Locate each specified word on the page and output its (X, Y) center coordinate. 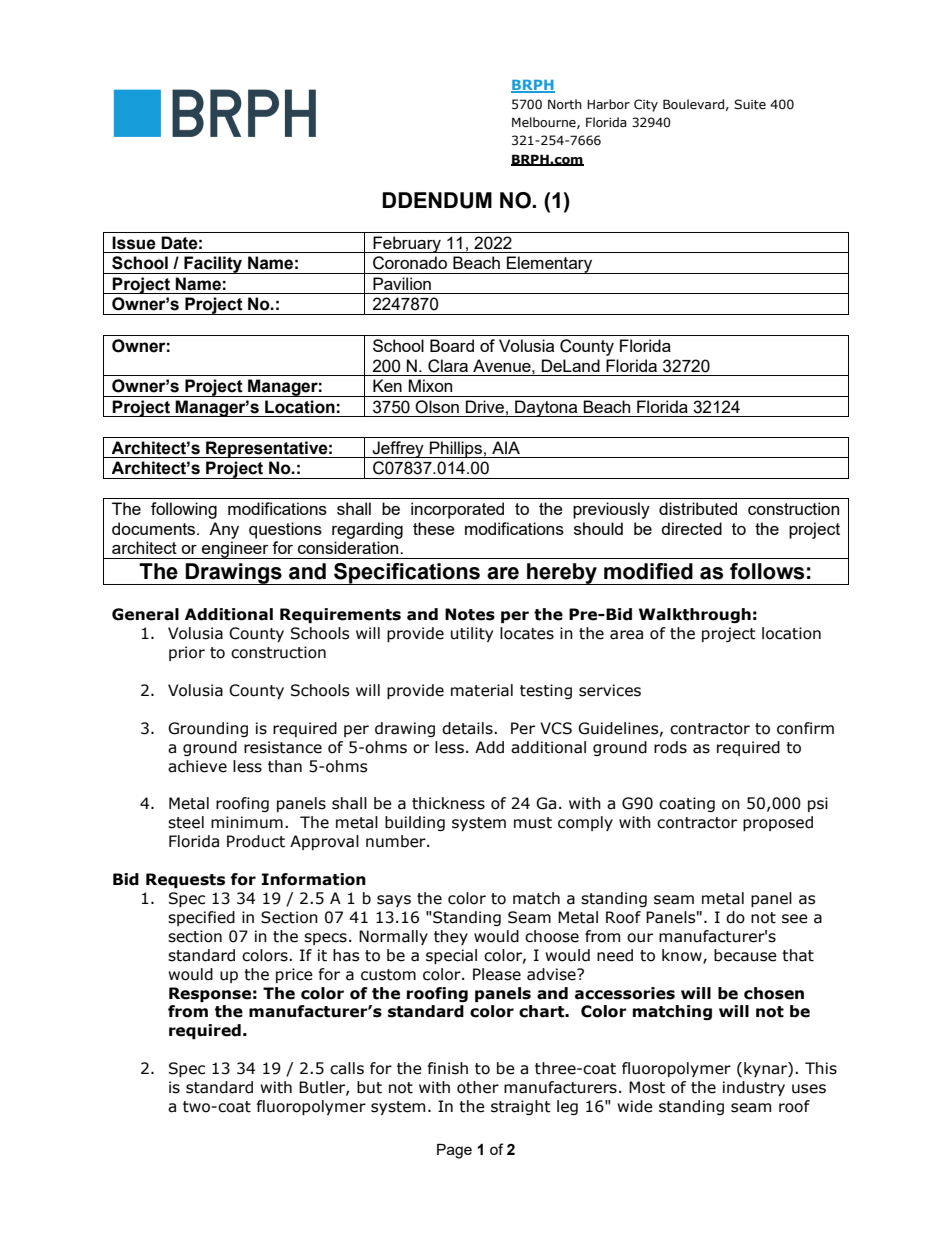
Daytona (546, 408)
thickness (448, 803)
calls (347, 1068)
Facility (213, 265)
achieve (197, 766)
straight (521, 1107)
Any (224, 530)
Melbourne (545, 123)
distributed (698, 508)
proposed (778, 823)
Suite (750, 104)
